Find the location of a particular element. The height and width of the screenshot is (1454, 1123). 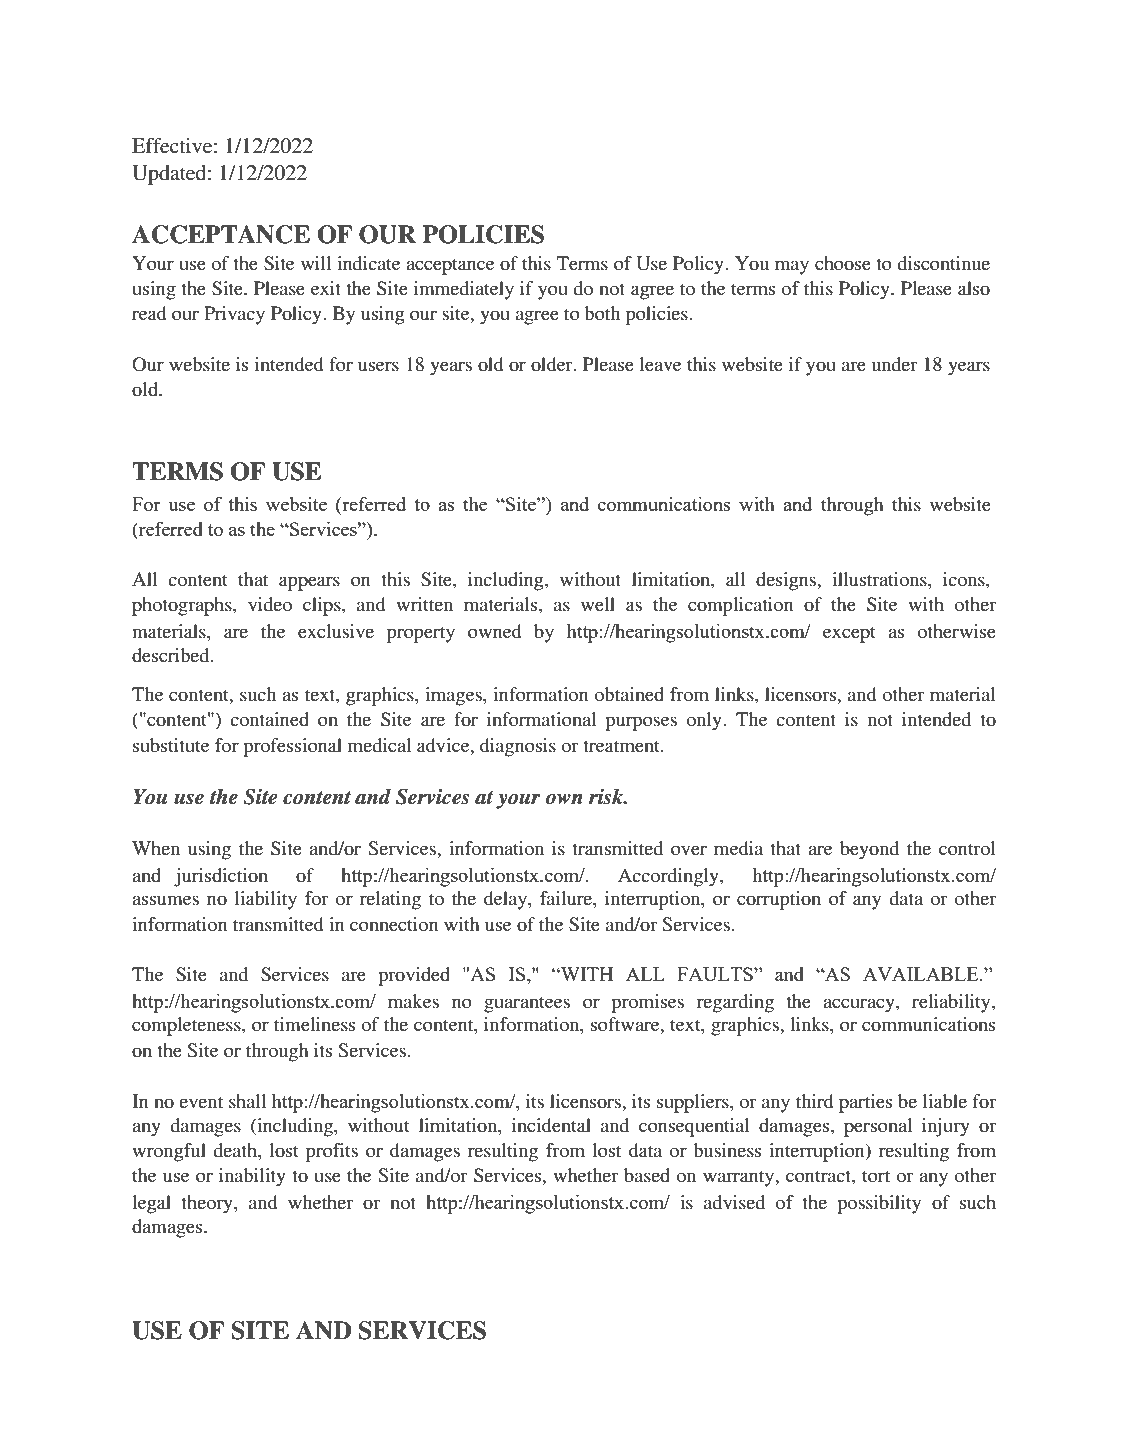

jurisdiction is located at coordinates (221, 877).
